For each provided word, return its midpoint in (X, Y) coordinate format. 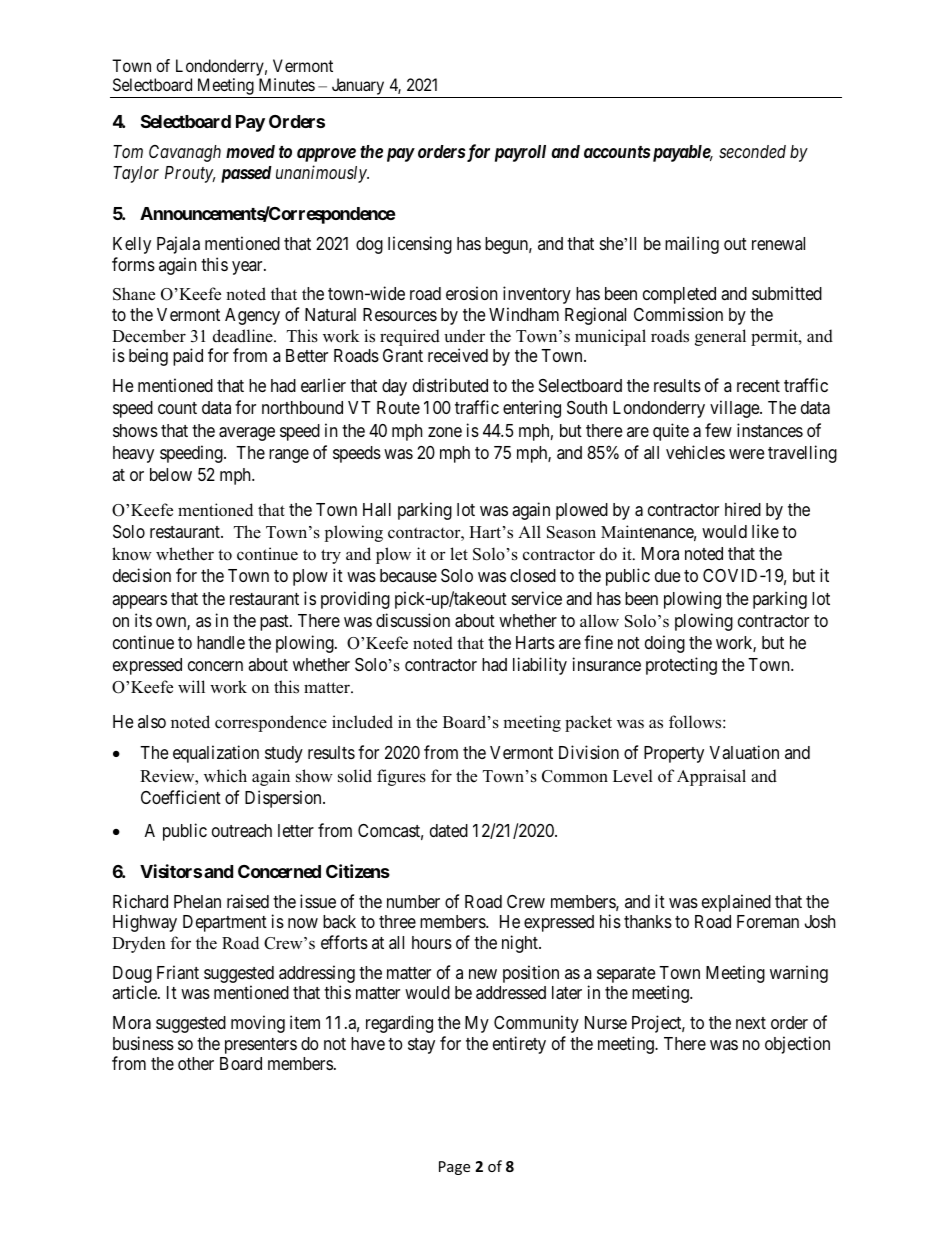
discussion (413, 620)
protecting (681, 666)
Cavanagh (185, 153)
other (196, 1063)
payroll (520, 153)
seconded (752, 151)
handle (221, 642)
